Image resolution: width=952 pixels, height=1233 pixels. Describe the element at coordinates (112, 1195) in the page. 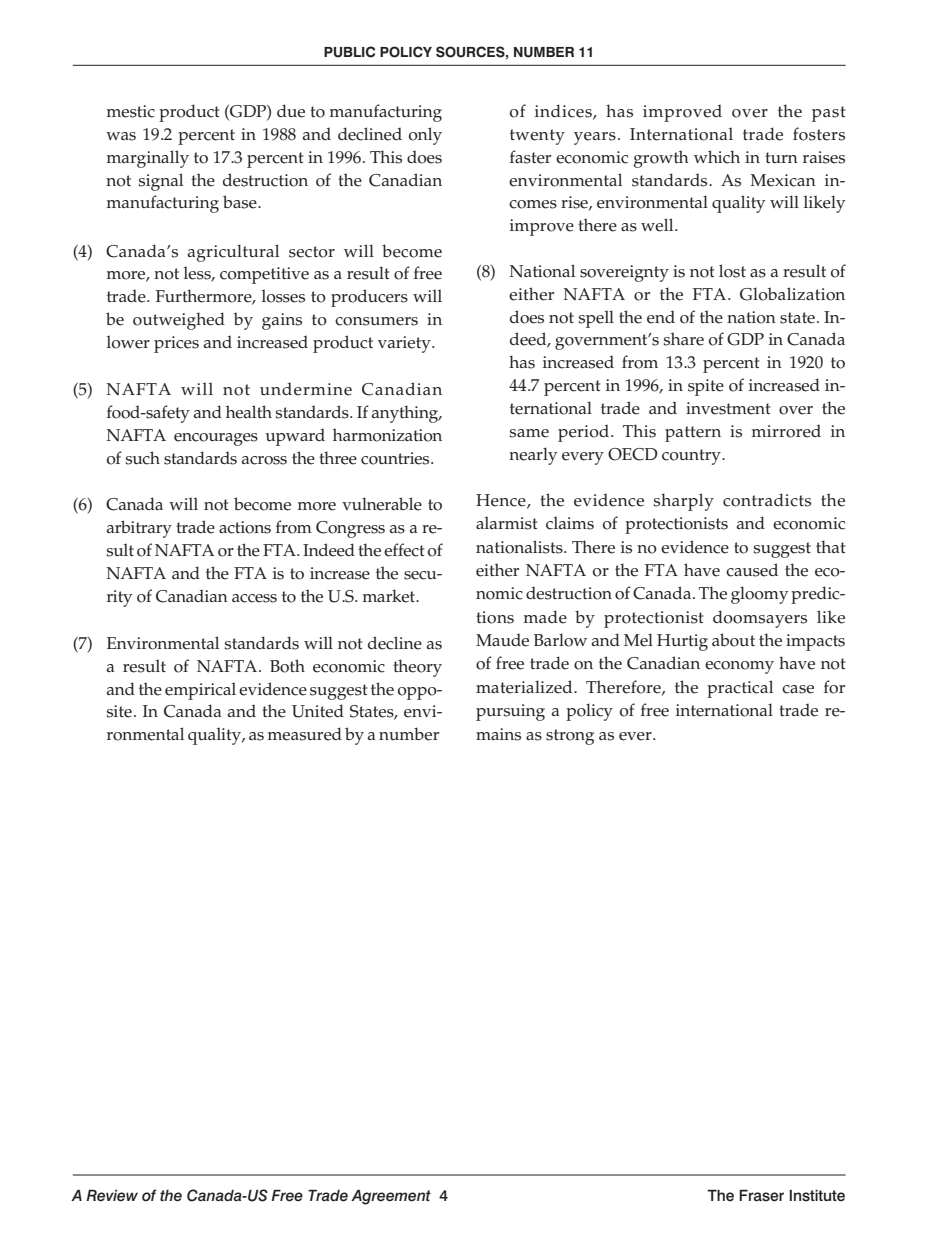

I see `Review` at that location.
